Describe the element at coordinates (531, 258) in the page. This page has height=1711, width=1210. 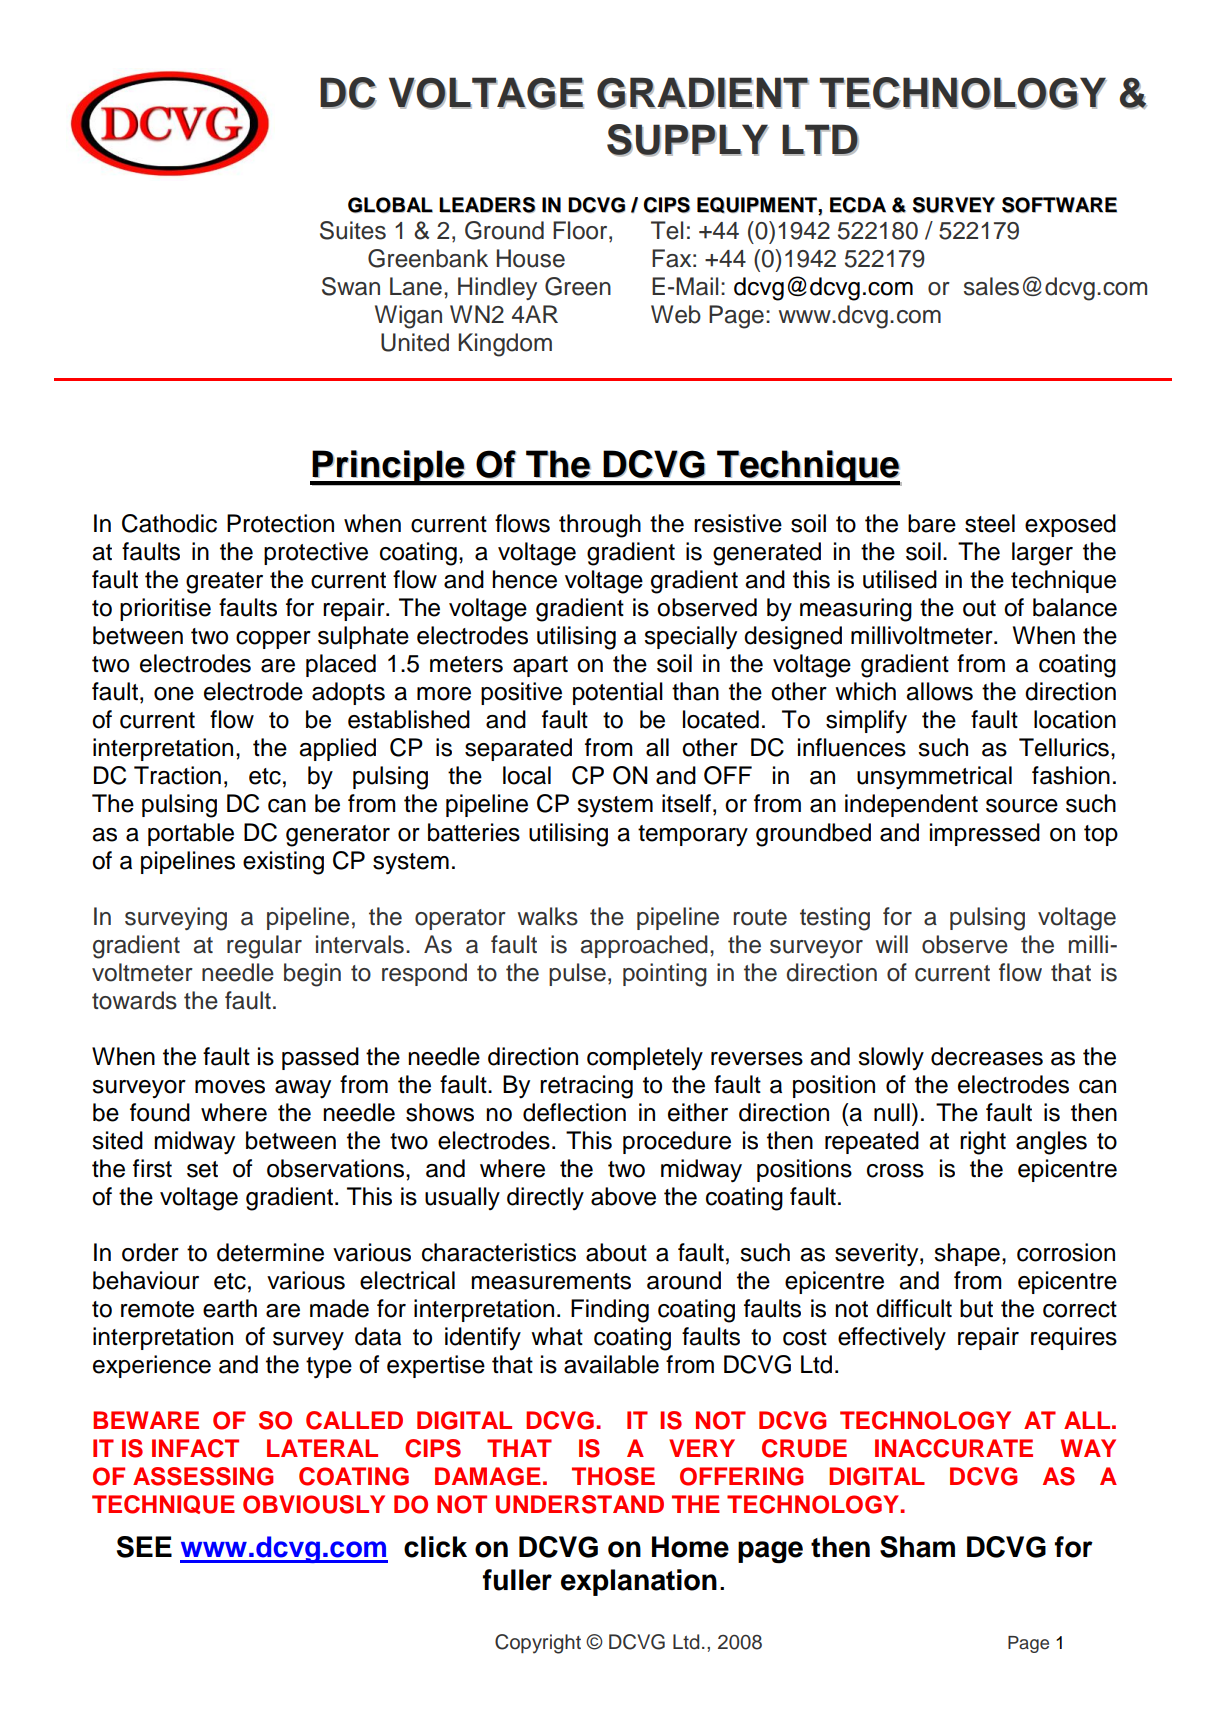
I see `House` at that location.
